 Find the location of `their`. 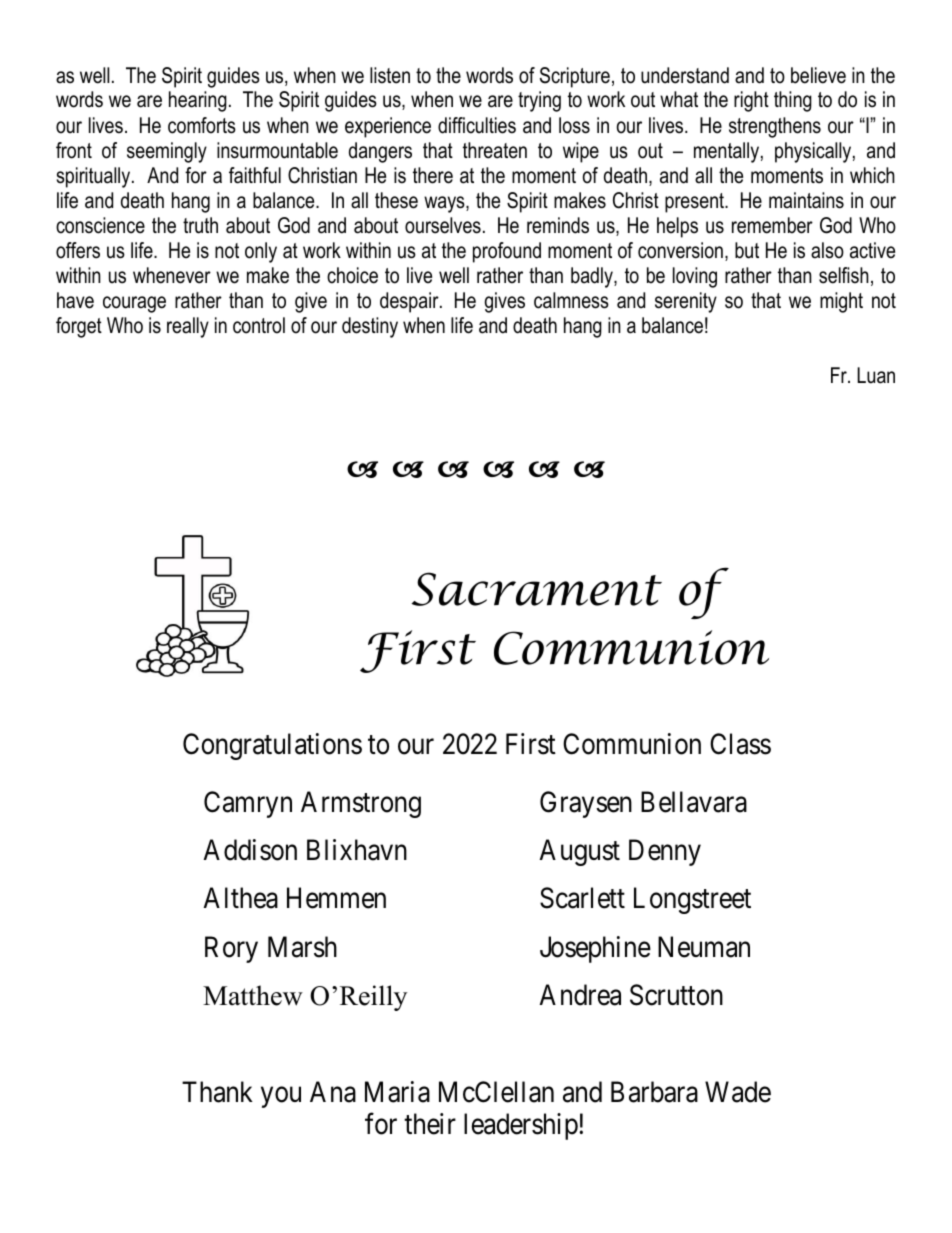

their is located at coordinates (430, 1124).
